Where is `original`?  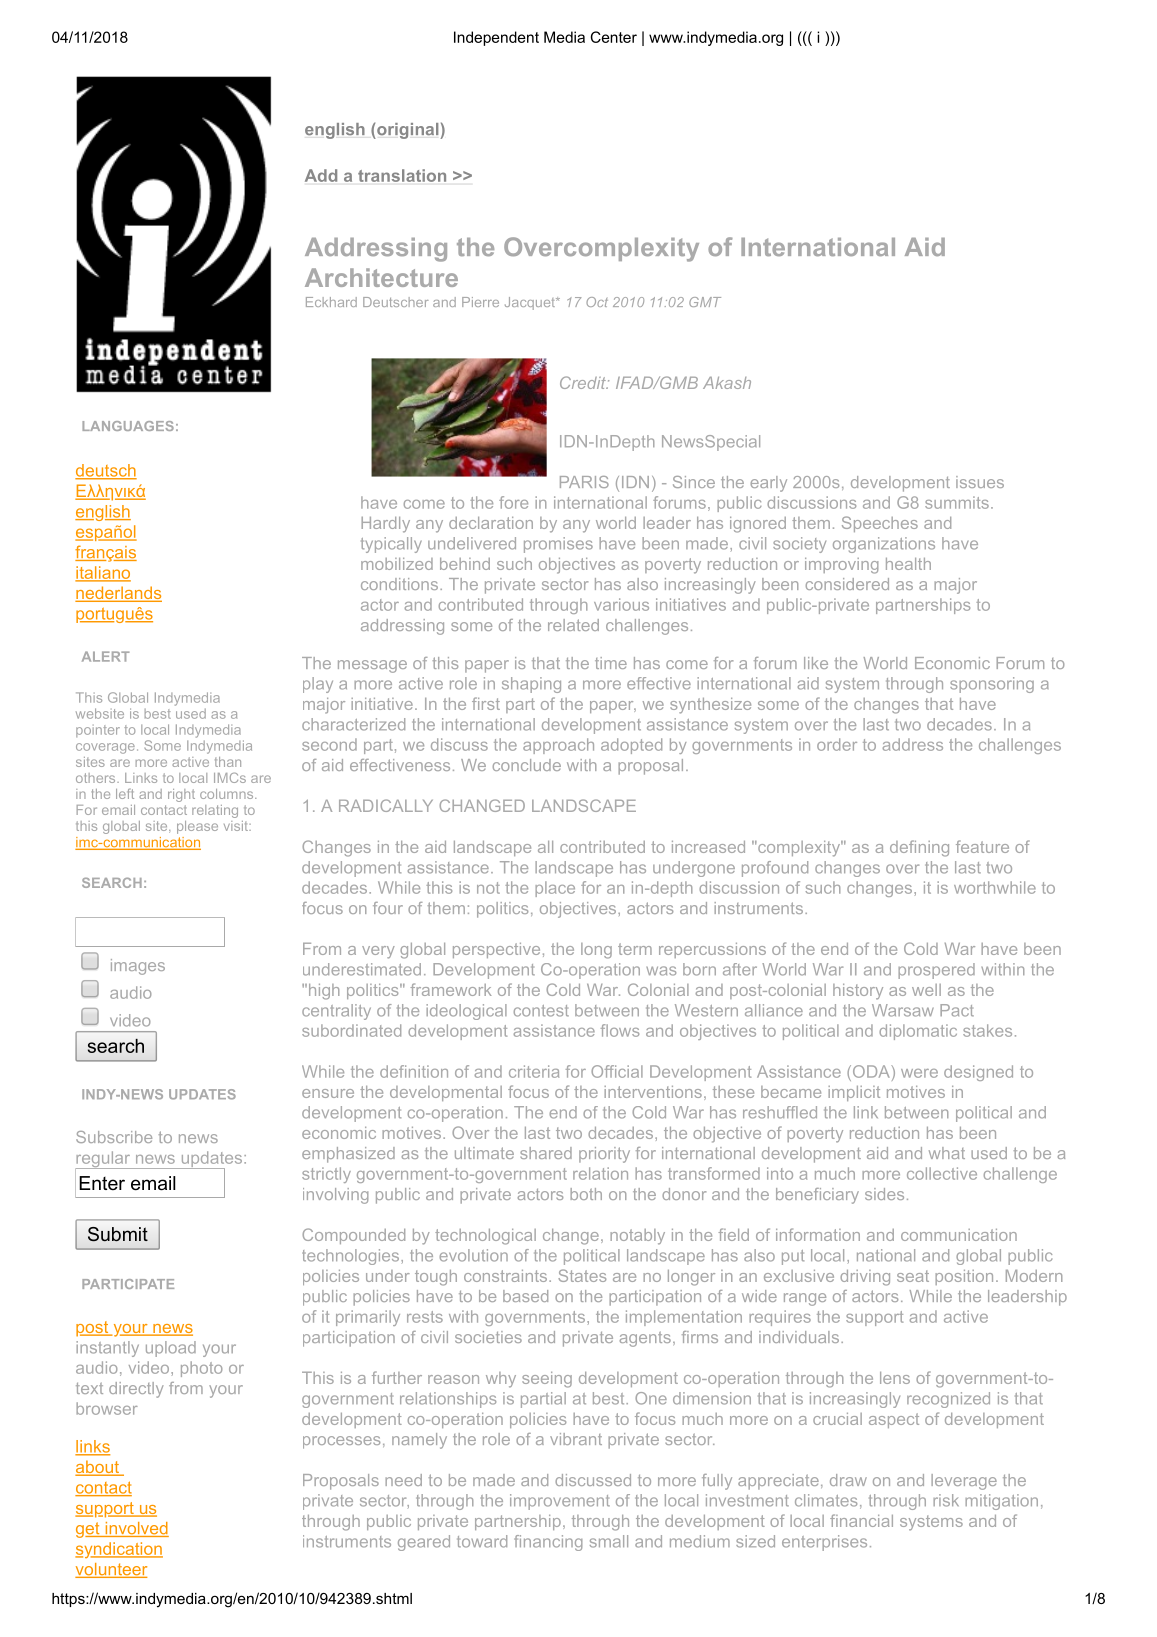 original is located at coordinates (408, 131).
